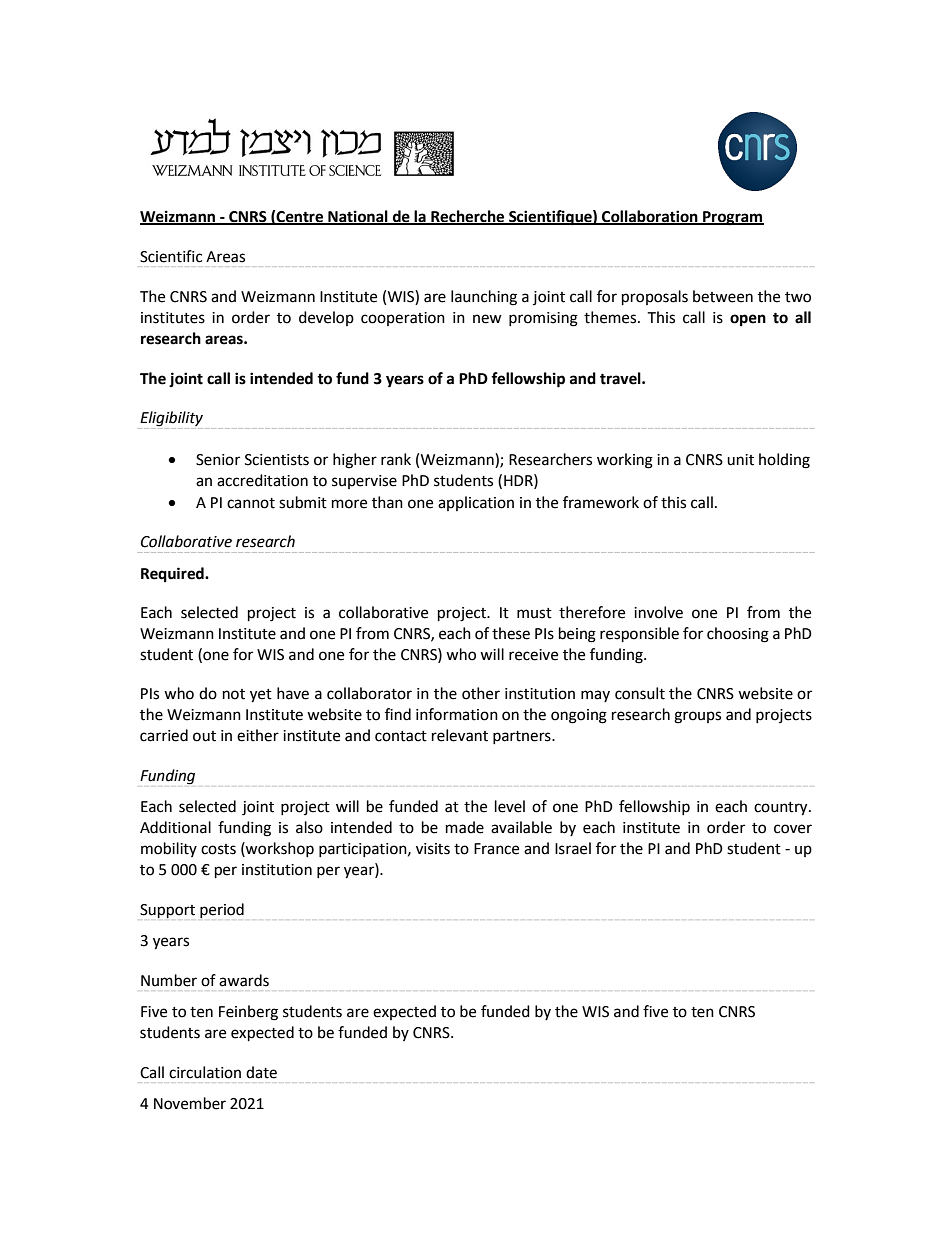  I want to click on date, so click(261, 1072).
